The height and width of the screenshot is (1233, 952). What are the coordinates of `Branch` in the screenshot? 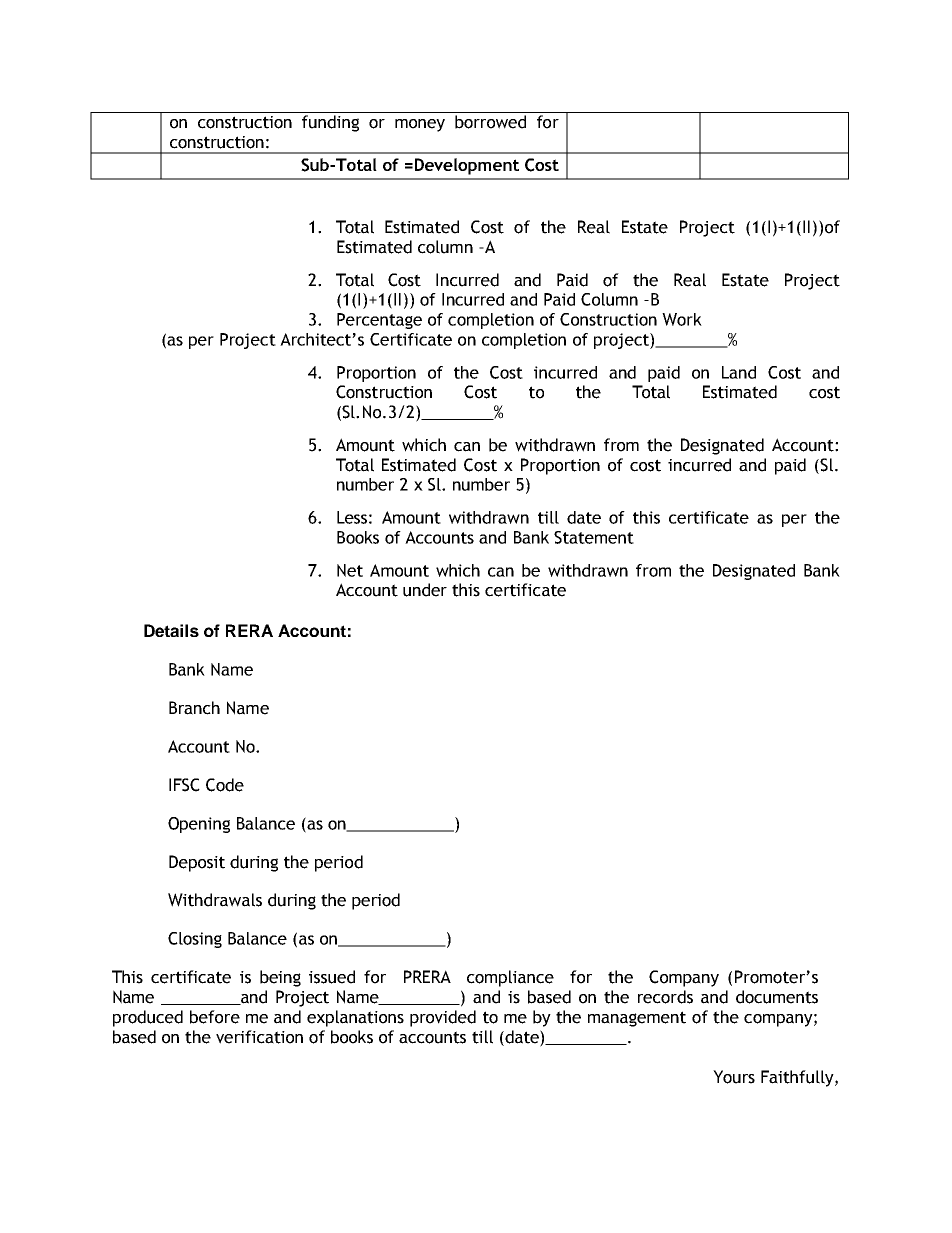 It's located at (194, 708).
